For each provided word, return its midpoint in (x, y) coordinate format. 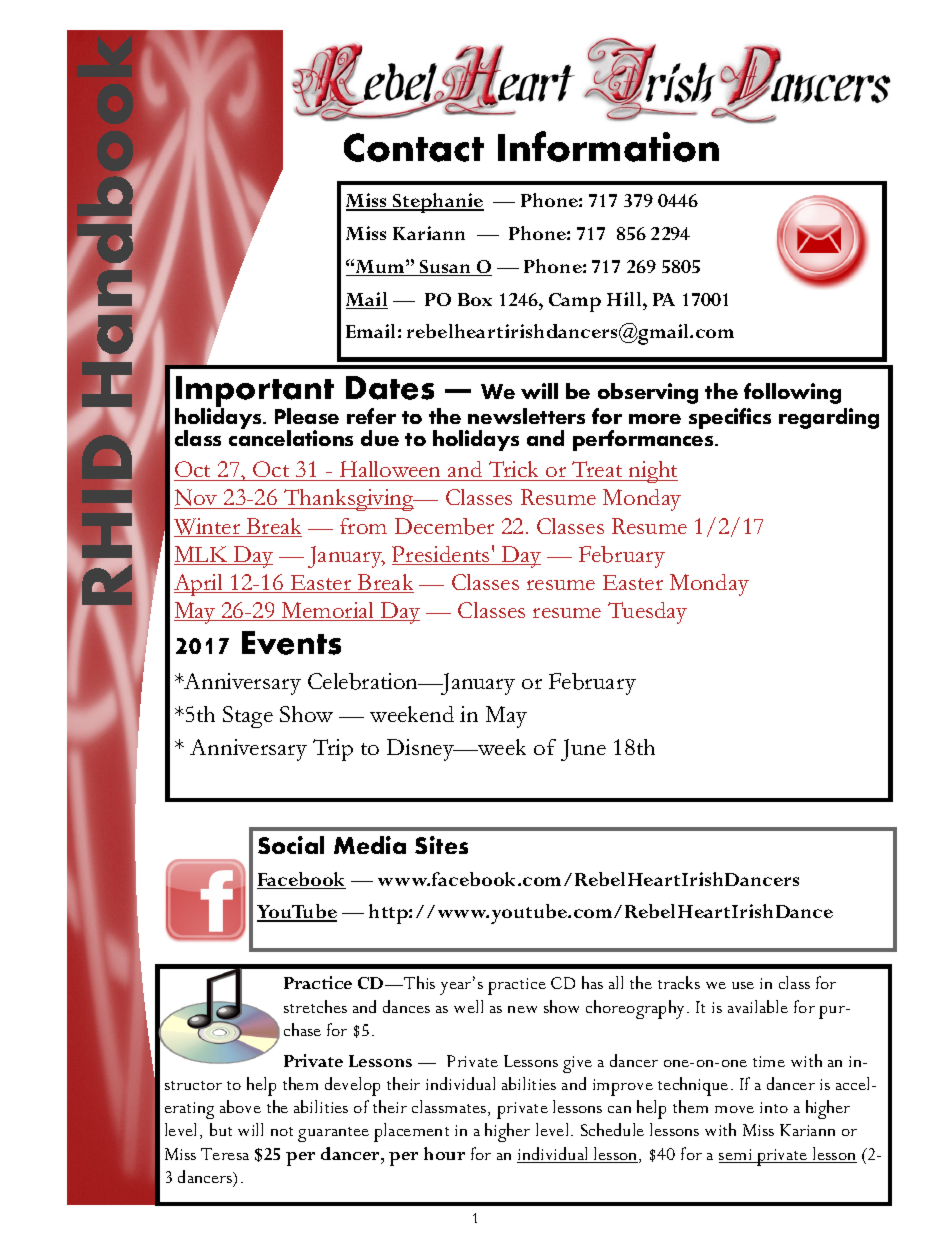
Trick (514, 471)
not (282, 1131)
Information (608, 146)
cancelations (291, 437)
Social (291, 845)
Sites (441, 845)
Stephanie (437, 203)
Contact (414, 147)
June (583, 750)
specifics (730, 418)
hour (444, 1153)
